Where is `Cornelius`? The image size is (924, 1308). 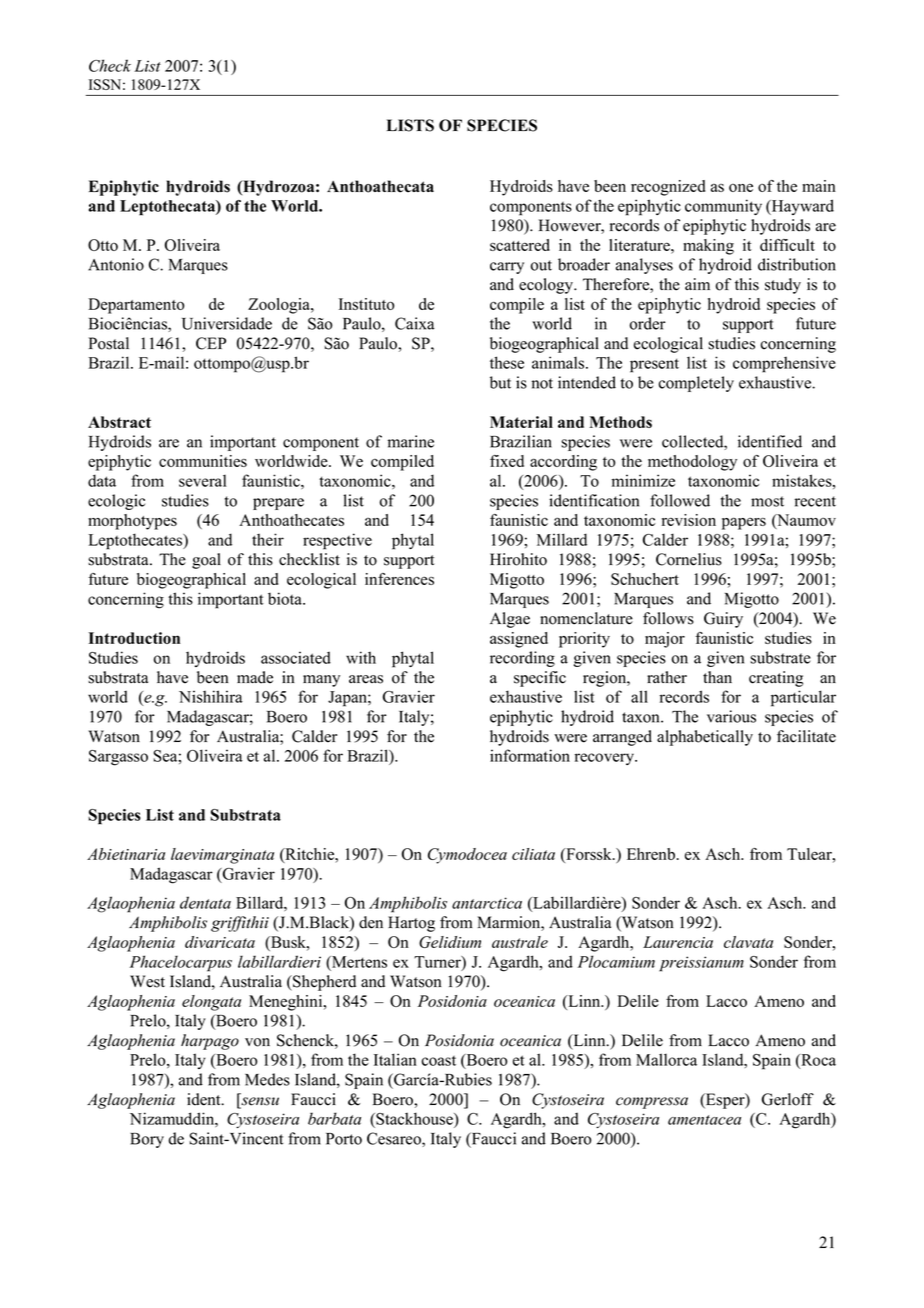
Cornelius is located at coordinates (689, 559).
